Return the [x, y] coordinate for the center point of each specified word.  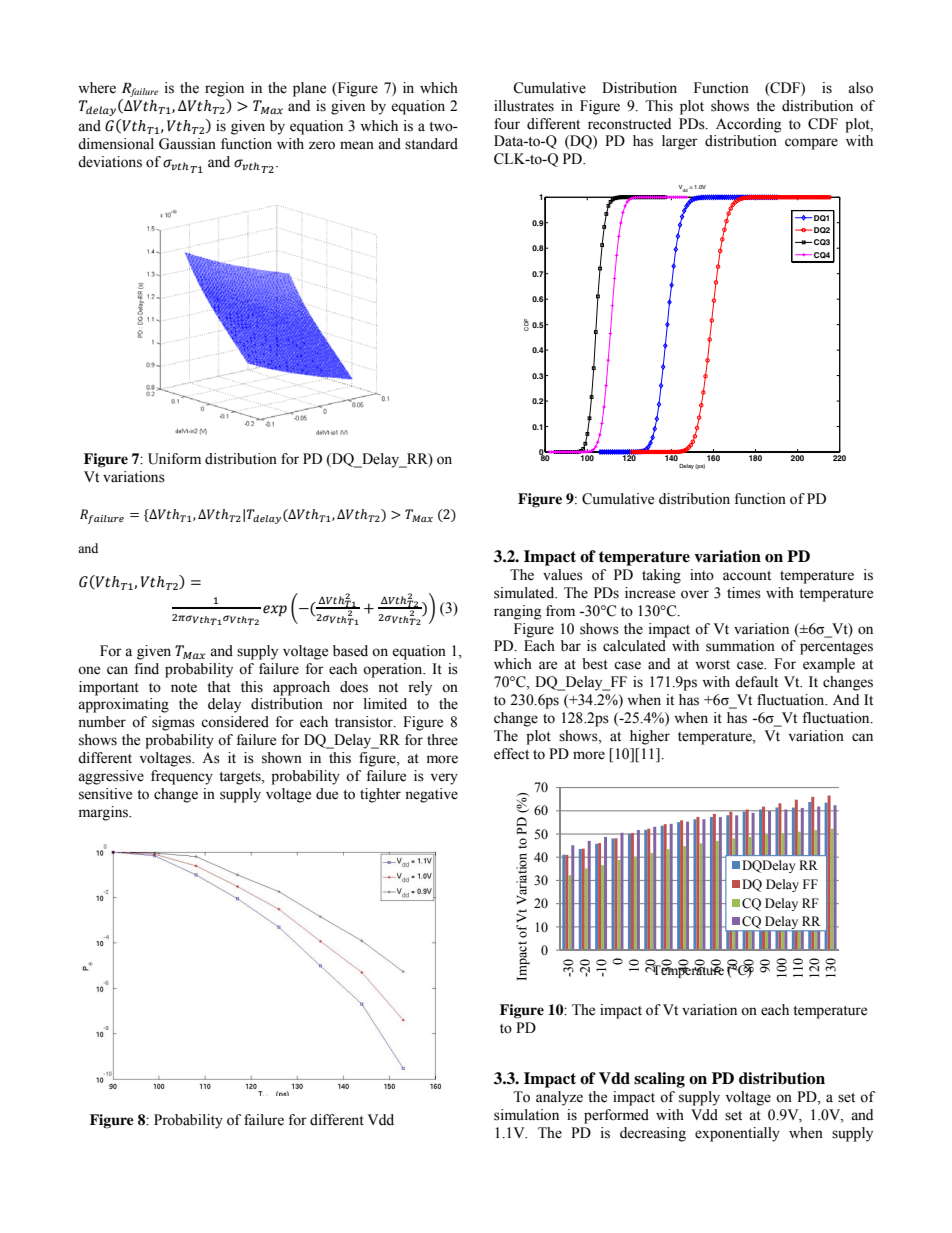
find [146, 669]
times [744, 593]
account [747, 576]
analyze [559, 1098]
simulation [526, 1115]
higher [650, 737]
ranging [517, 612]
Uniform [174, 459]
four [507, 124]
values [563, 575]
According [748, 125]
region [224, 89]
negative [431, 795]
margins [105, 813]
